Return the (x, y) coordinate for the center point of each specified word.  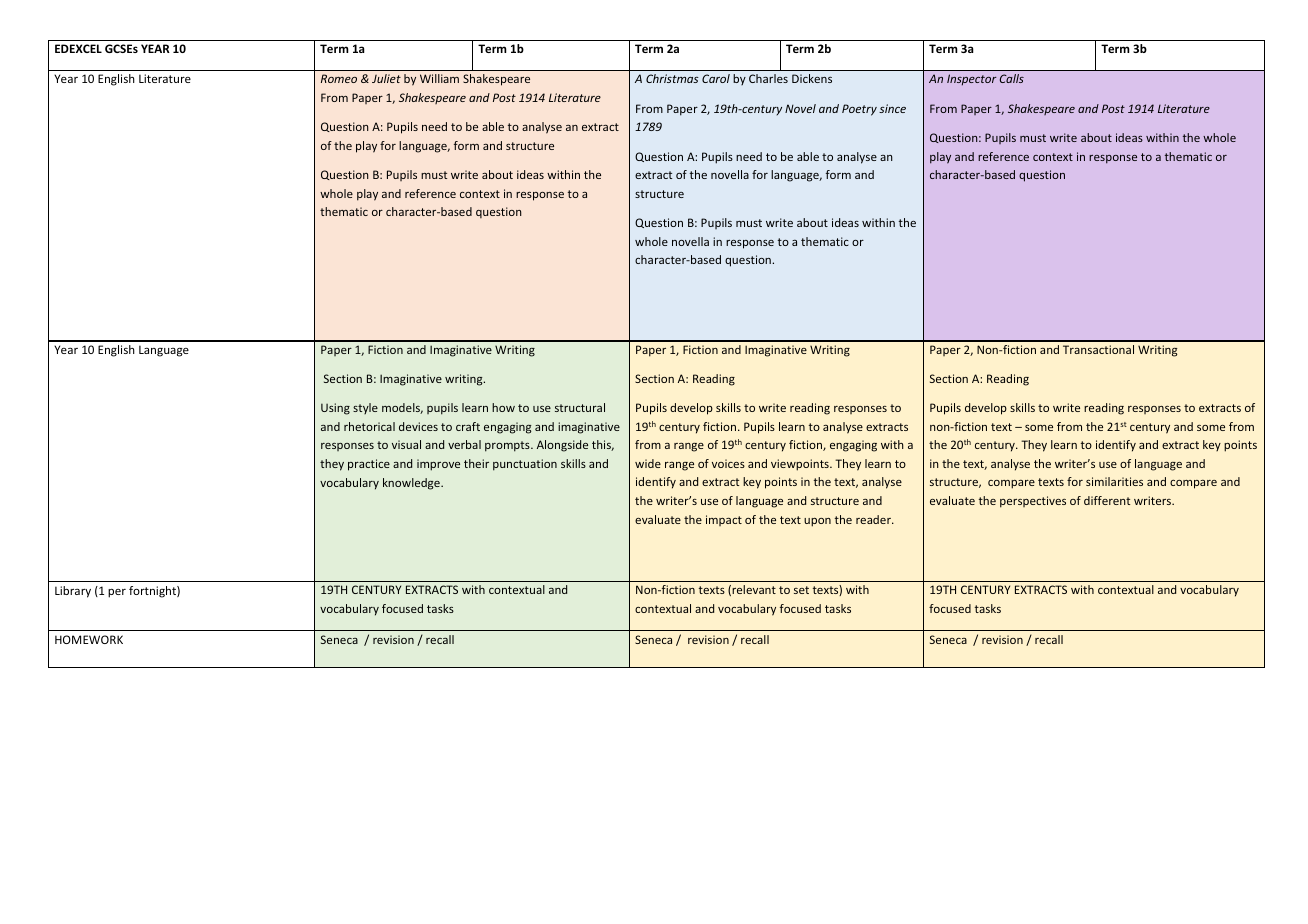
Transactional (1098, 349)
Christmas (672, 78)
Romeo (339, 78)
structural (580, 407)
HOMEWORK (89, 639)
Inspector (972, 80)
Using (335, 409)
